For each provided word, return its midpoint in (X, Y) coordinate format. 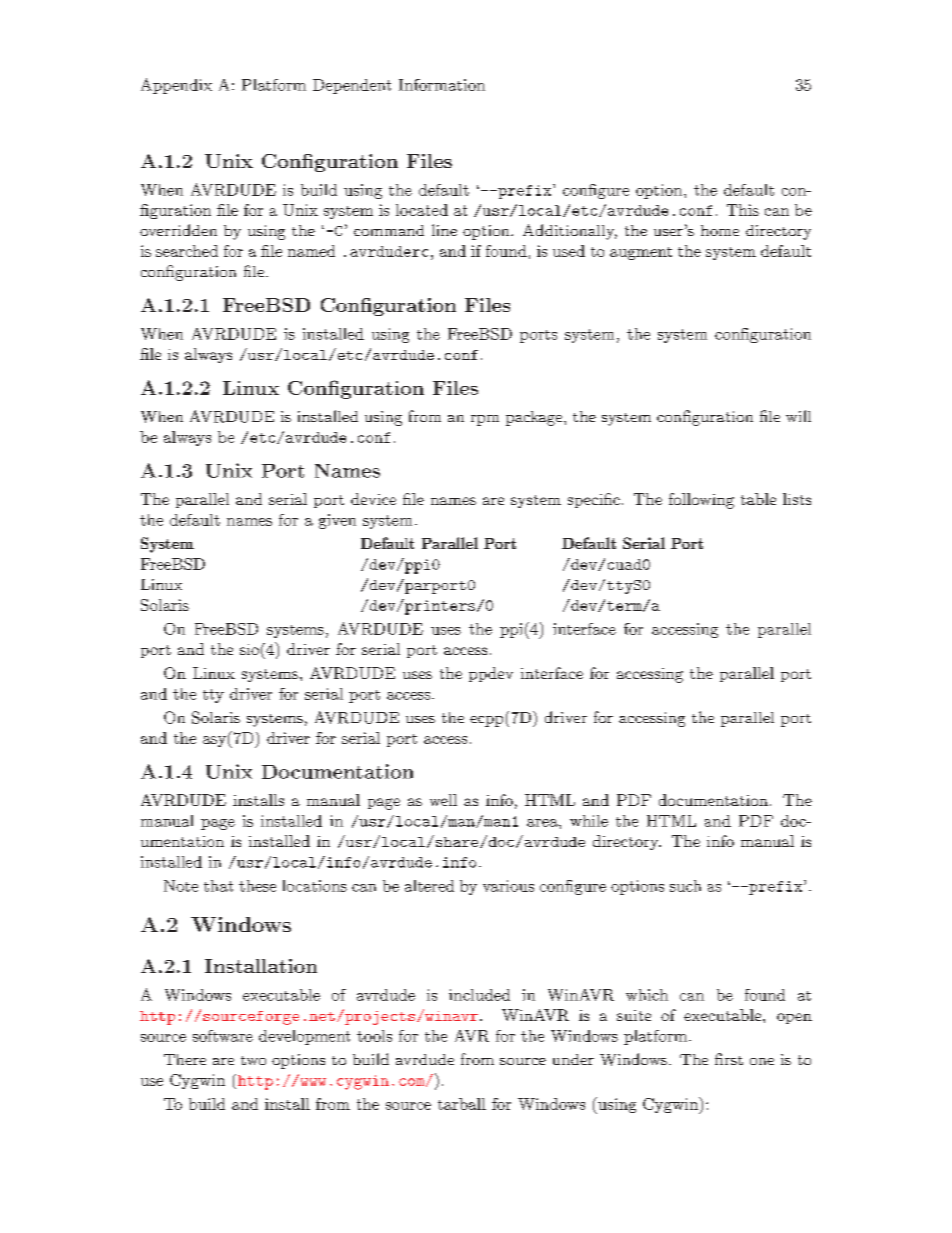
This (743, 210)
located (422, 210)
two (253, 1060)
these (257, 886)
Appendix (176, 86)
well (443, 800)
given (337, 521)
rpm (485, 420)
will (798, 416)
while (589, 821)
